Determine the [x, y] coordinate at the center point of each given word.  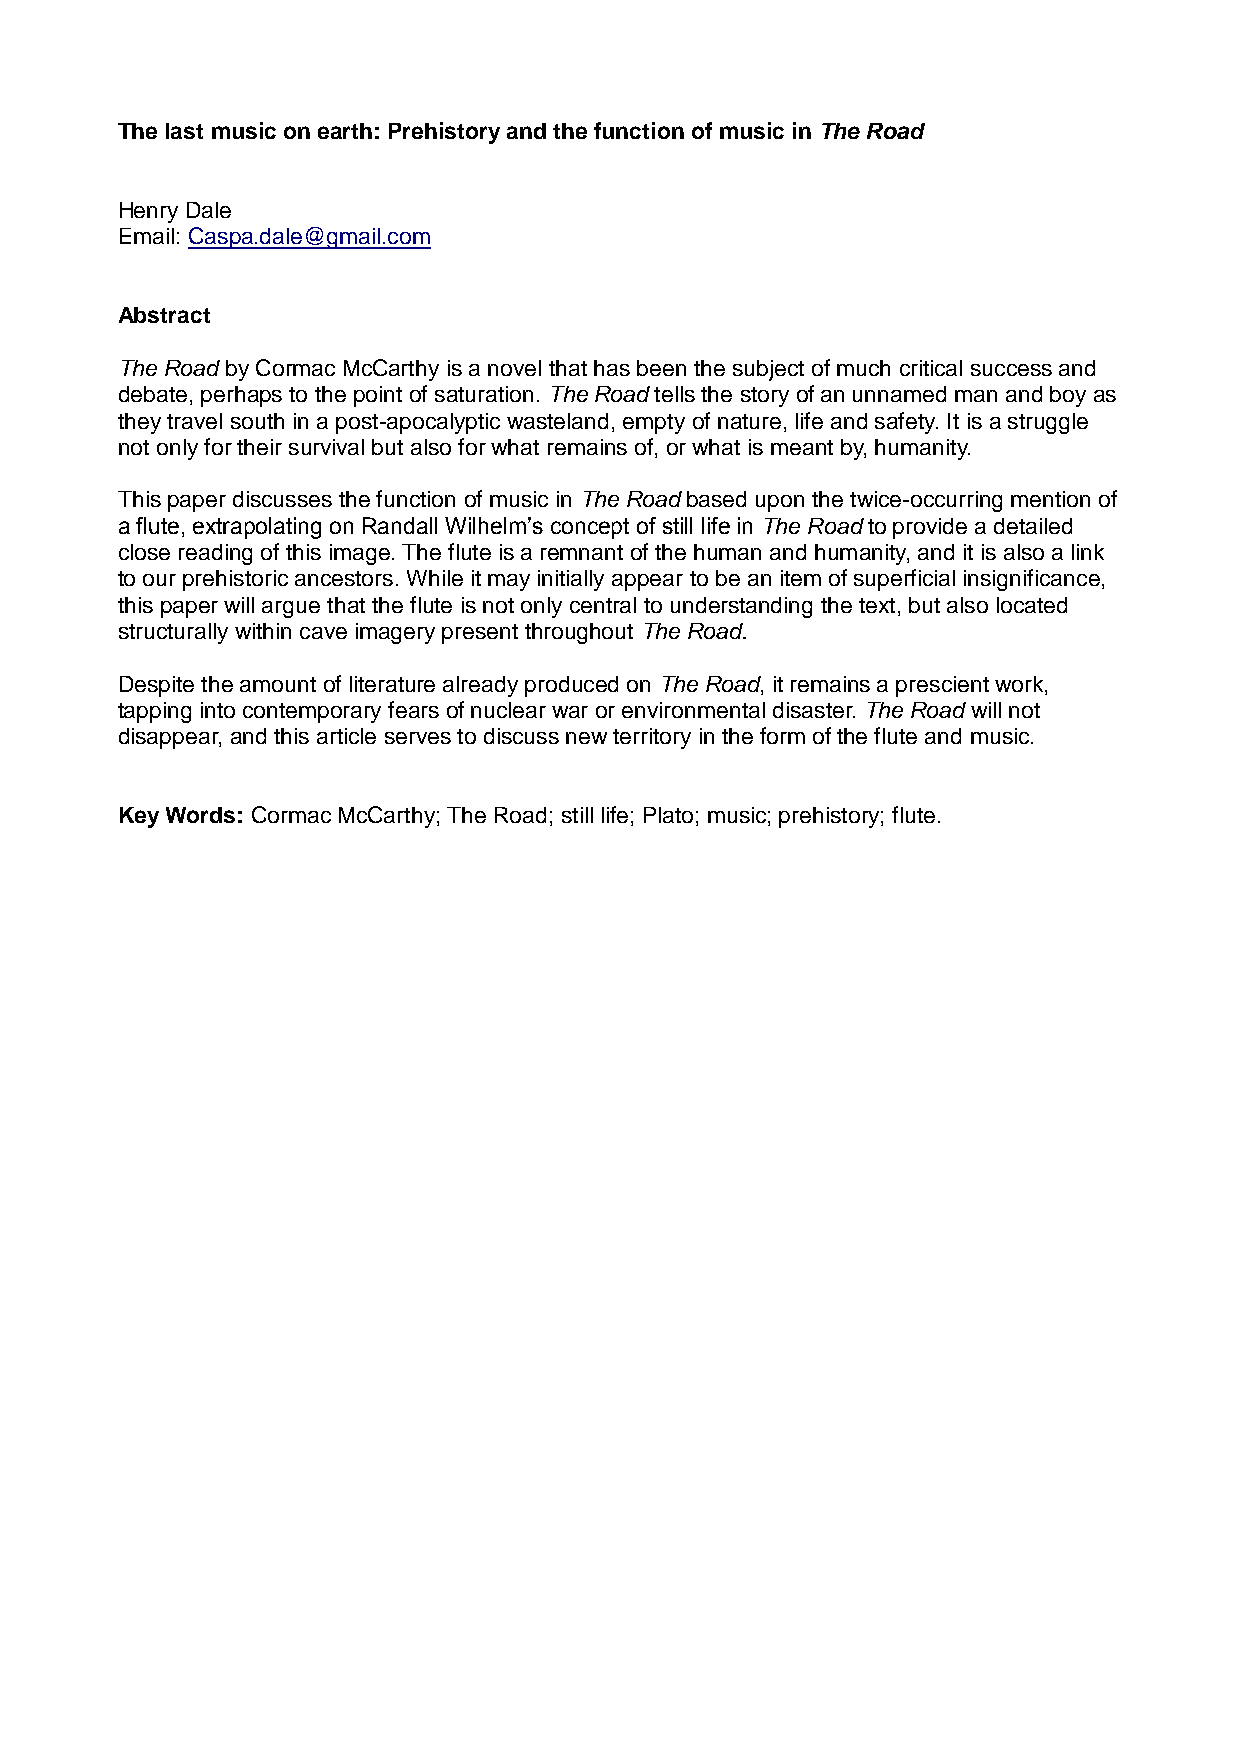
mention [1050, 499]
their [259, 447]
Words [200, 815]
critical [931, 368]
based [716, 499]
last [184, 131]
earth [345, 131]
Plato [668, 815]
